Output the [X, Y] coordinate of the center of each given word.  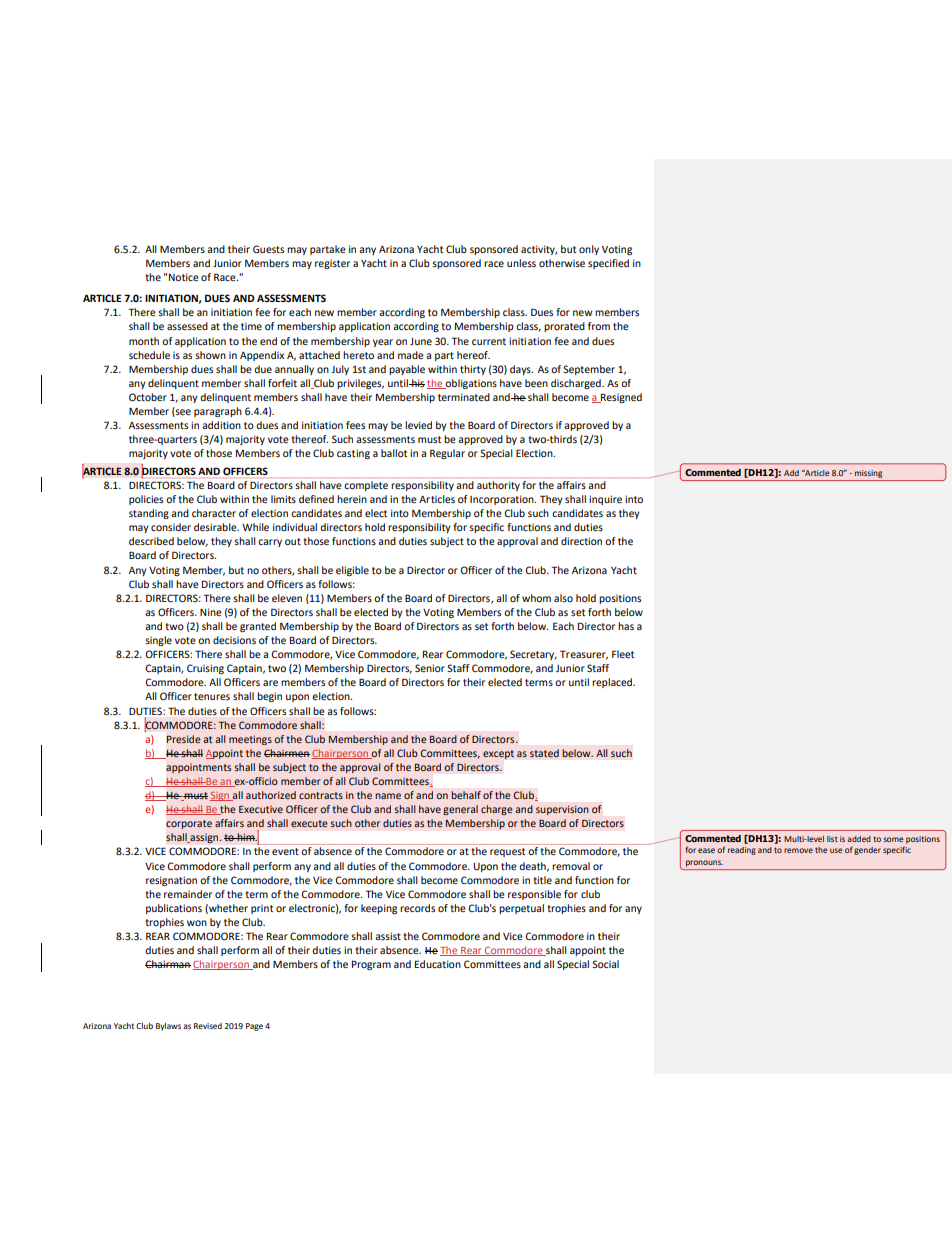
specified [608, 264]
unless [521, 263]
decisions [234, 640]
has [626, 626]
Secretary [533, 655]
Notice [184, 277]
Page [254, 1027]
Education [438, 964]
